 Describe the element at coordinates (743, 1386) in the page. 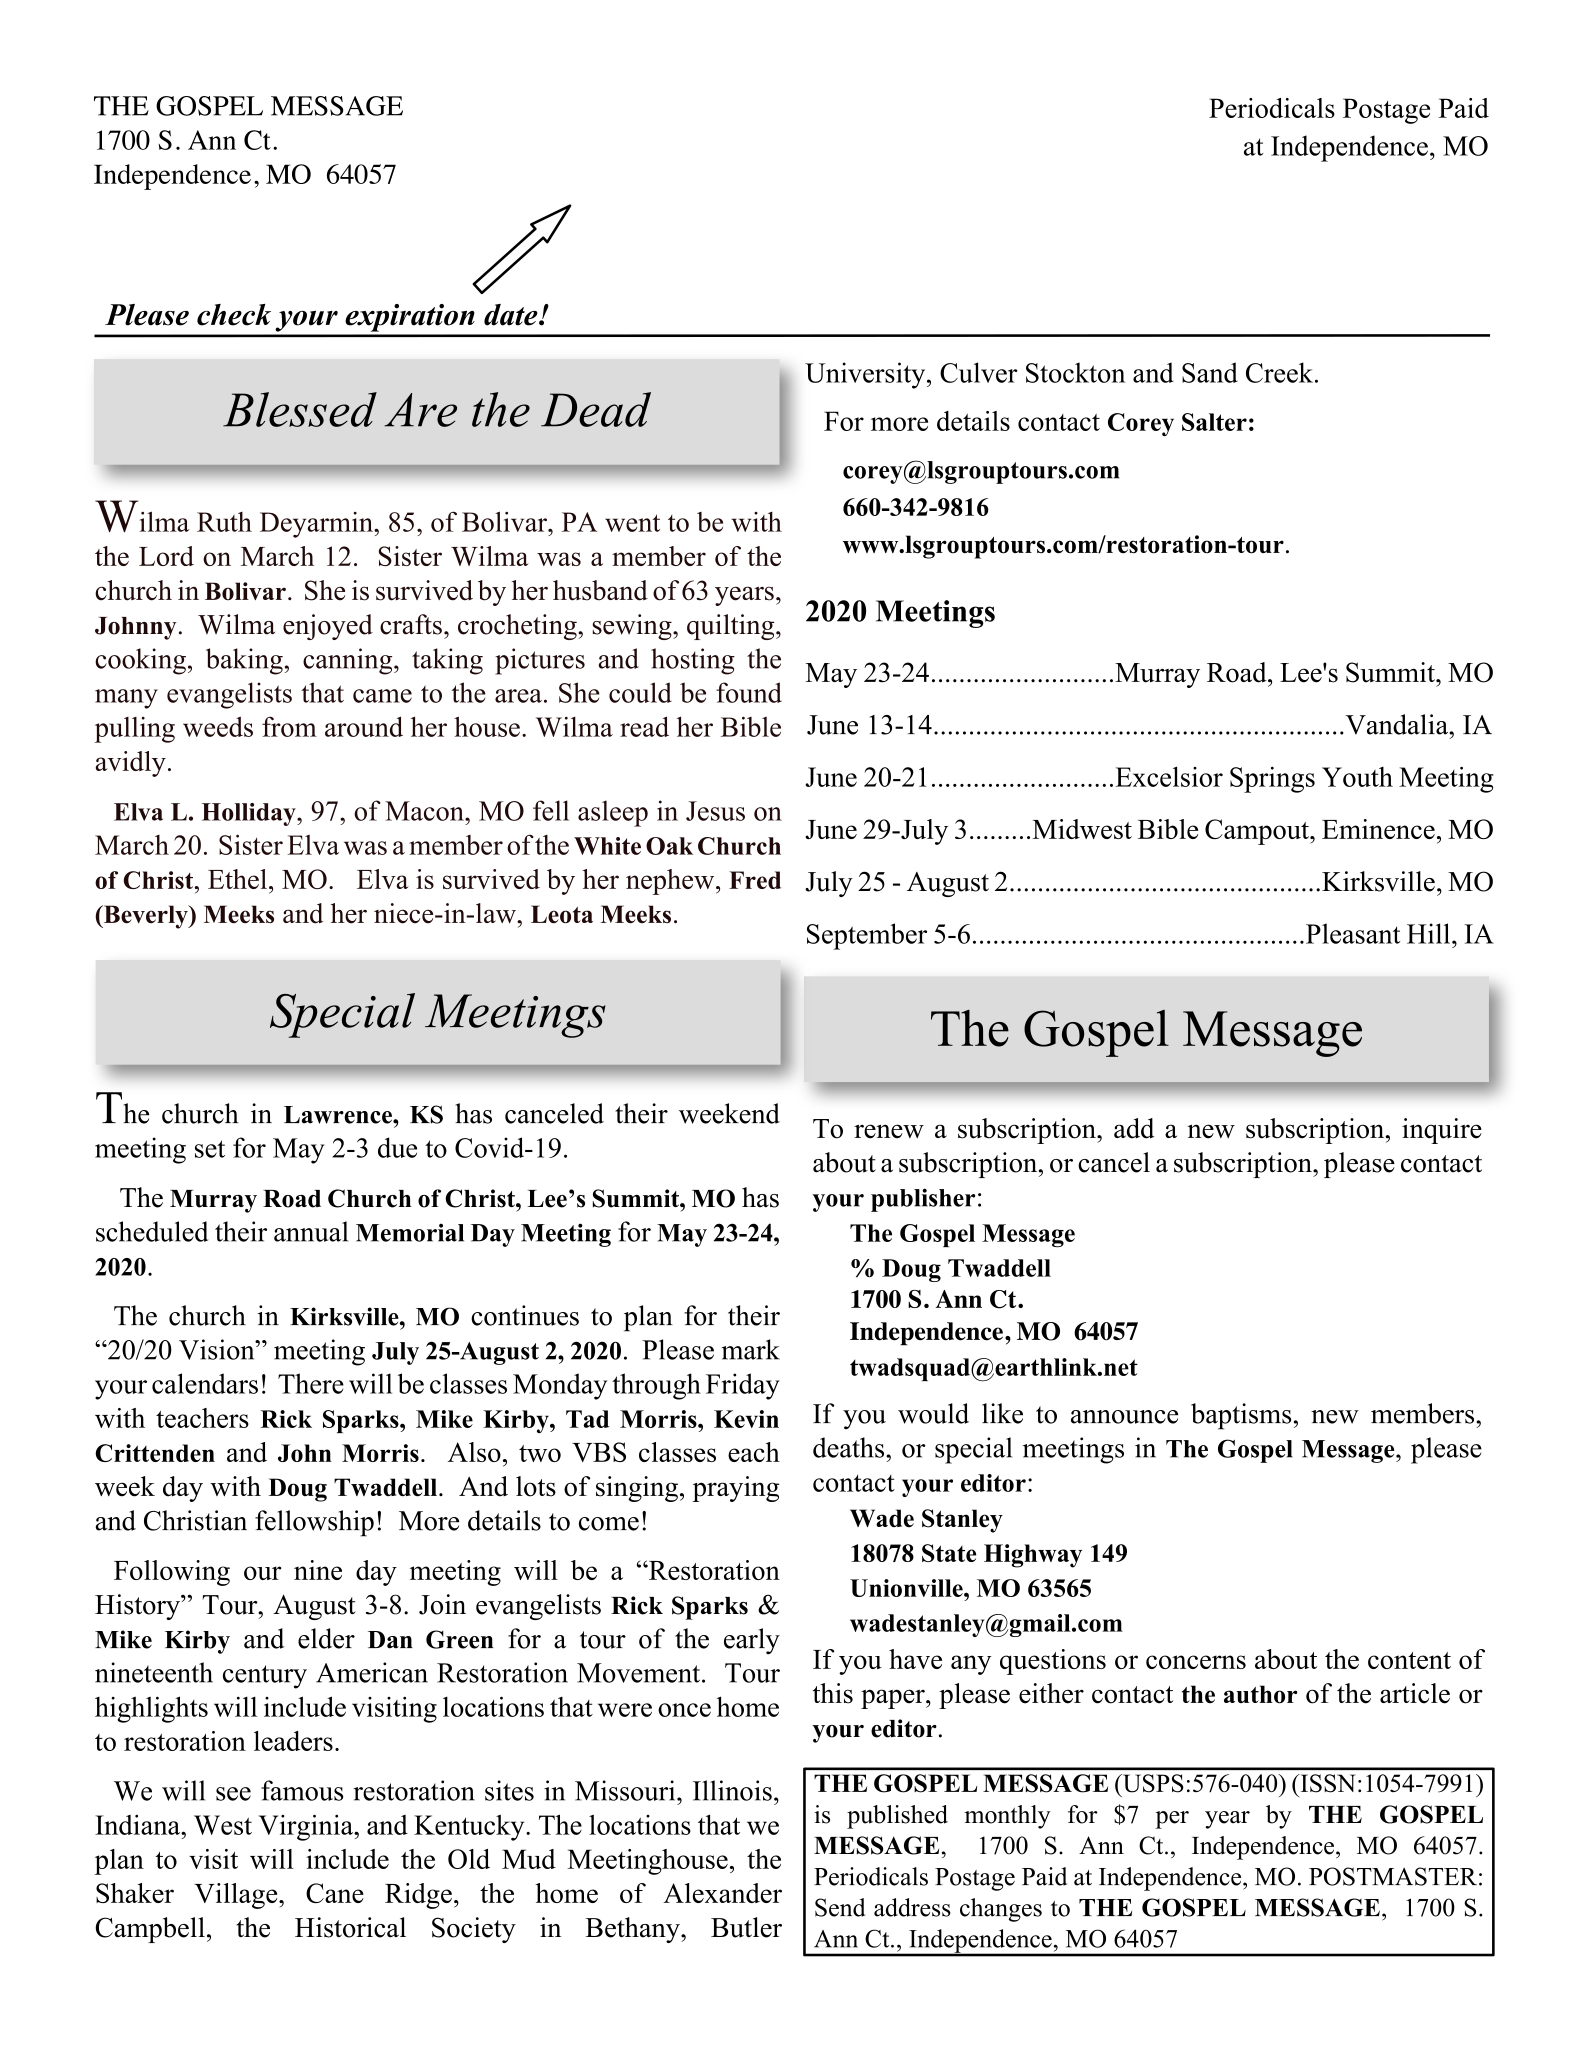

I see `Friday` at that location.
